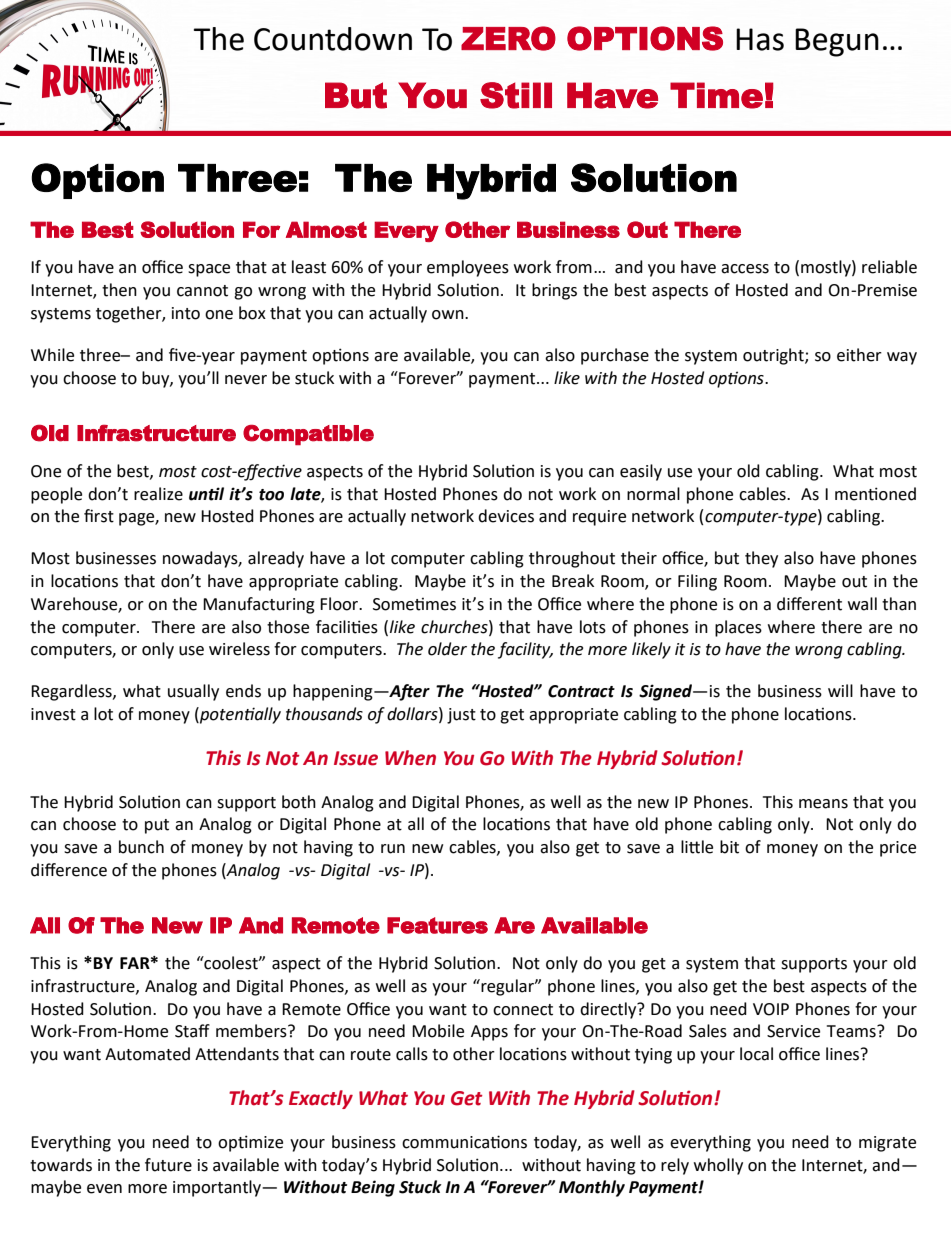 The width and height of the image is (952, 1233). I want to click on wireless, so click(239, 649).
